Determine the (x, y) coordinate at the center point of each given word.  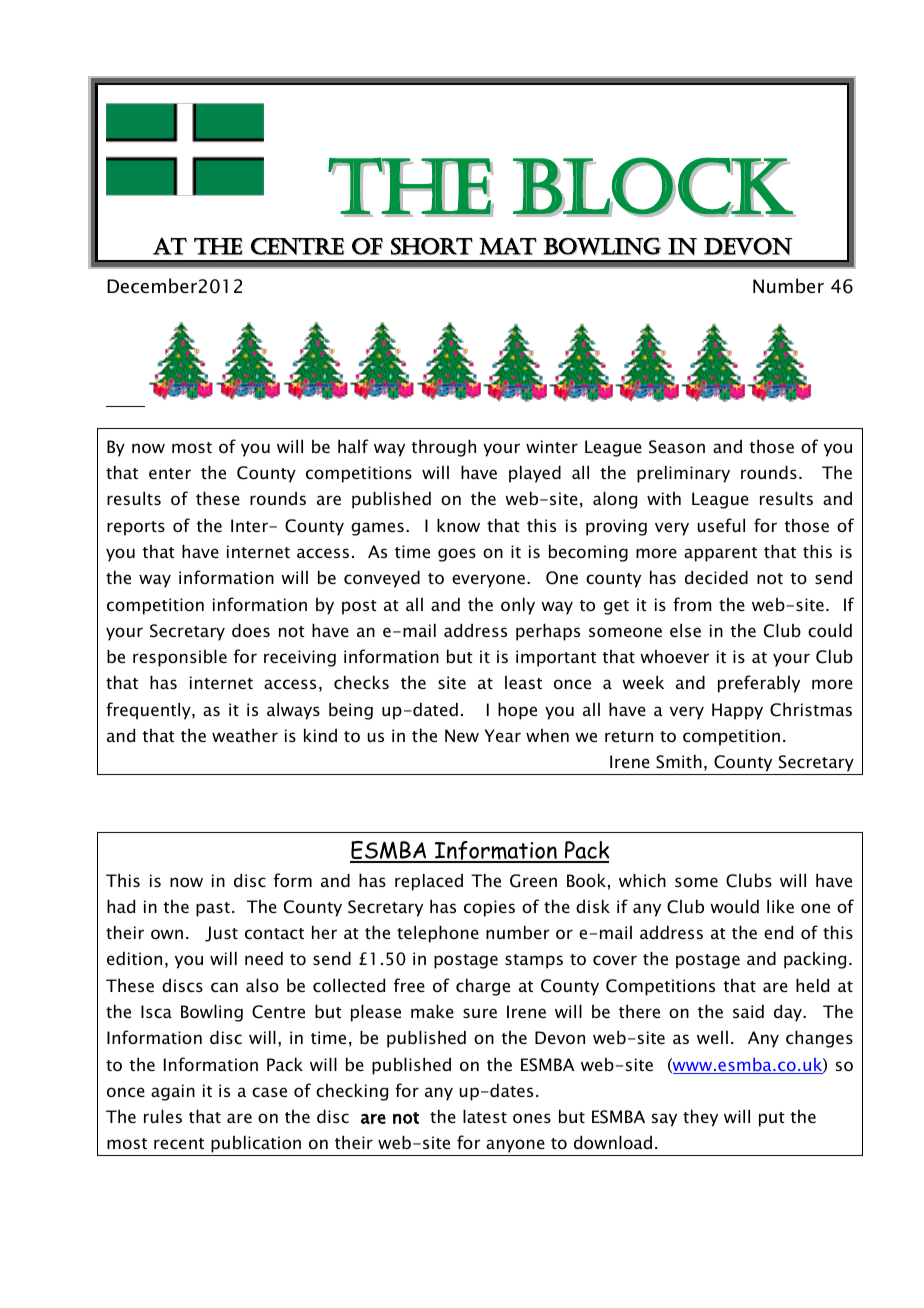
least (523, 682)
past (213, 909)
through (444, 448)
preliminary (683, 474)
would (734, 906)
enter (170, 473)
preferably (759, 684)
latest (485, 1116)
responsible (180, 658)
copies (489, 908)
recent (179, 1143)
